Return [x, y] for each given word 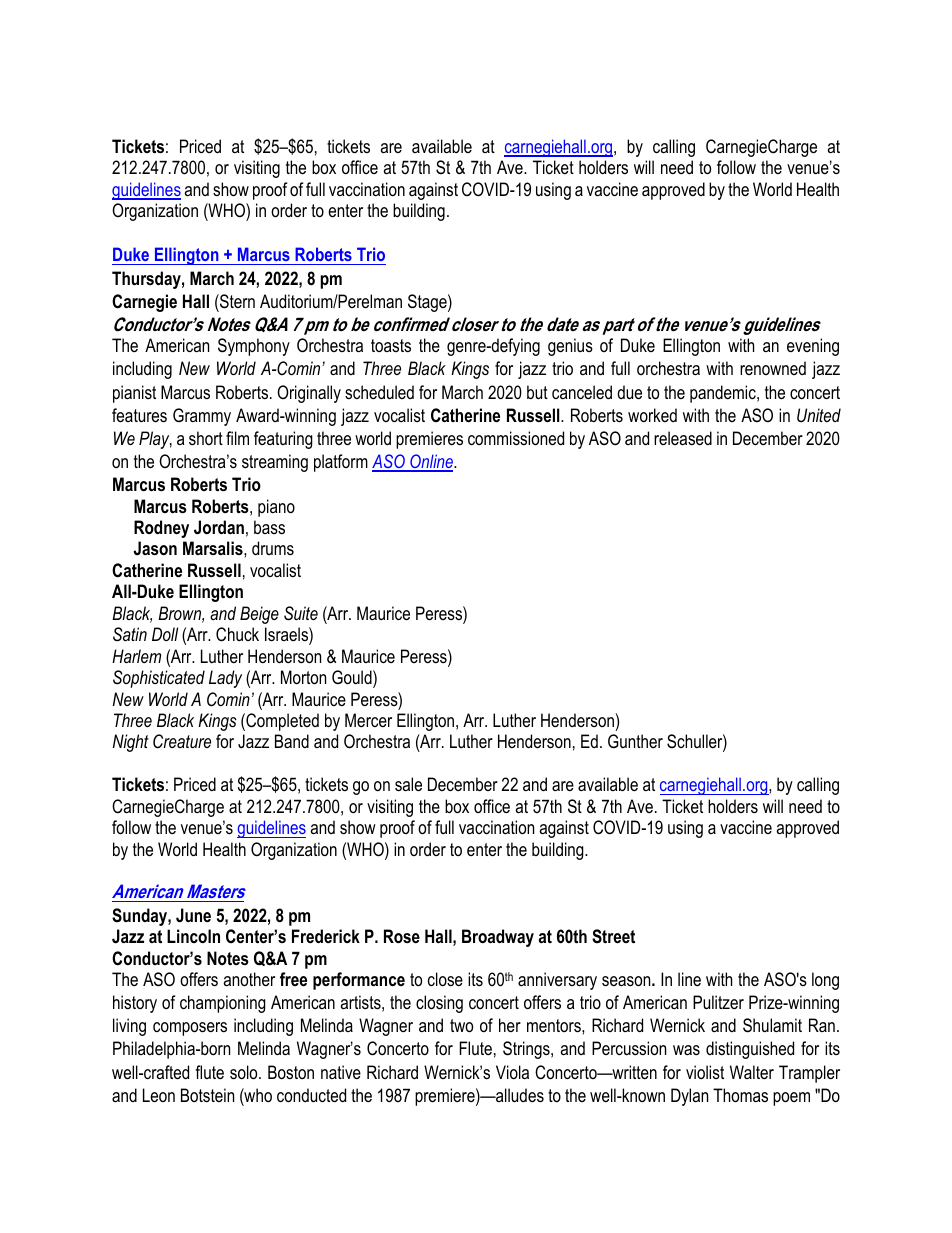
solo [245, 1072]
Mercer [368, 720]
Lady [225, 679]
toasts [391, 345]
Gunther [635, 741]
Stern [236, 301]
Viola [512, 1072]
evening [813, 347]
